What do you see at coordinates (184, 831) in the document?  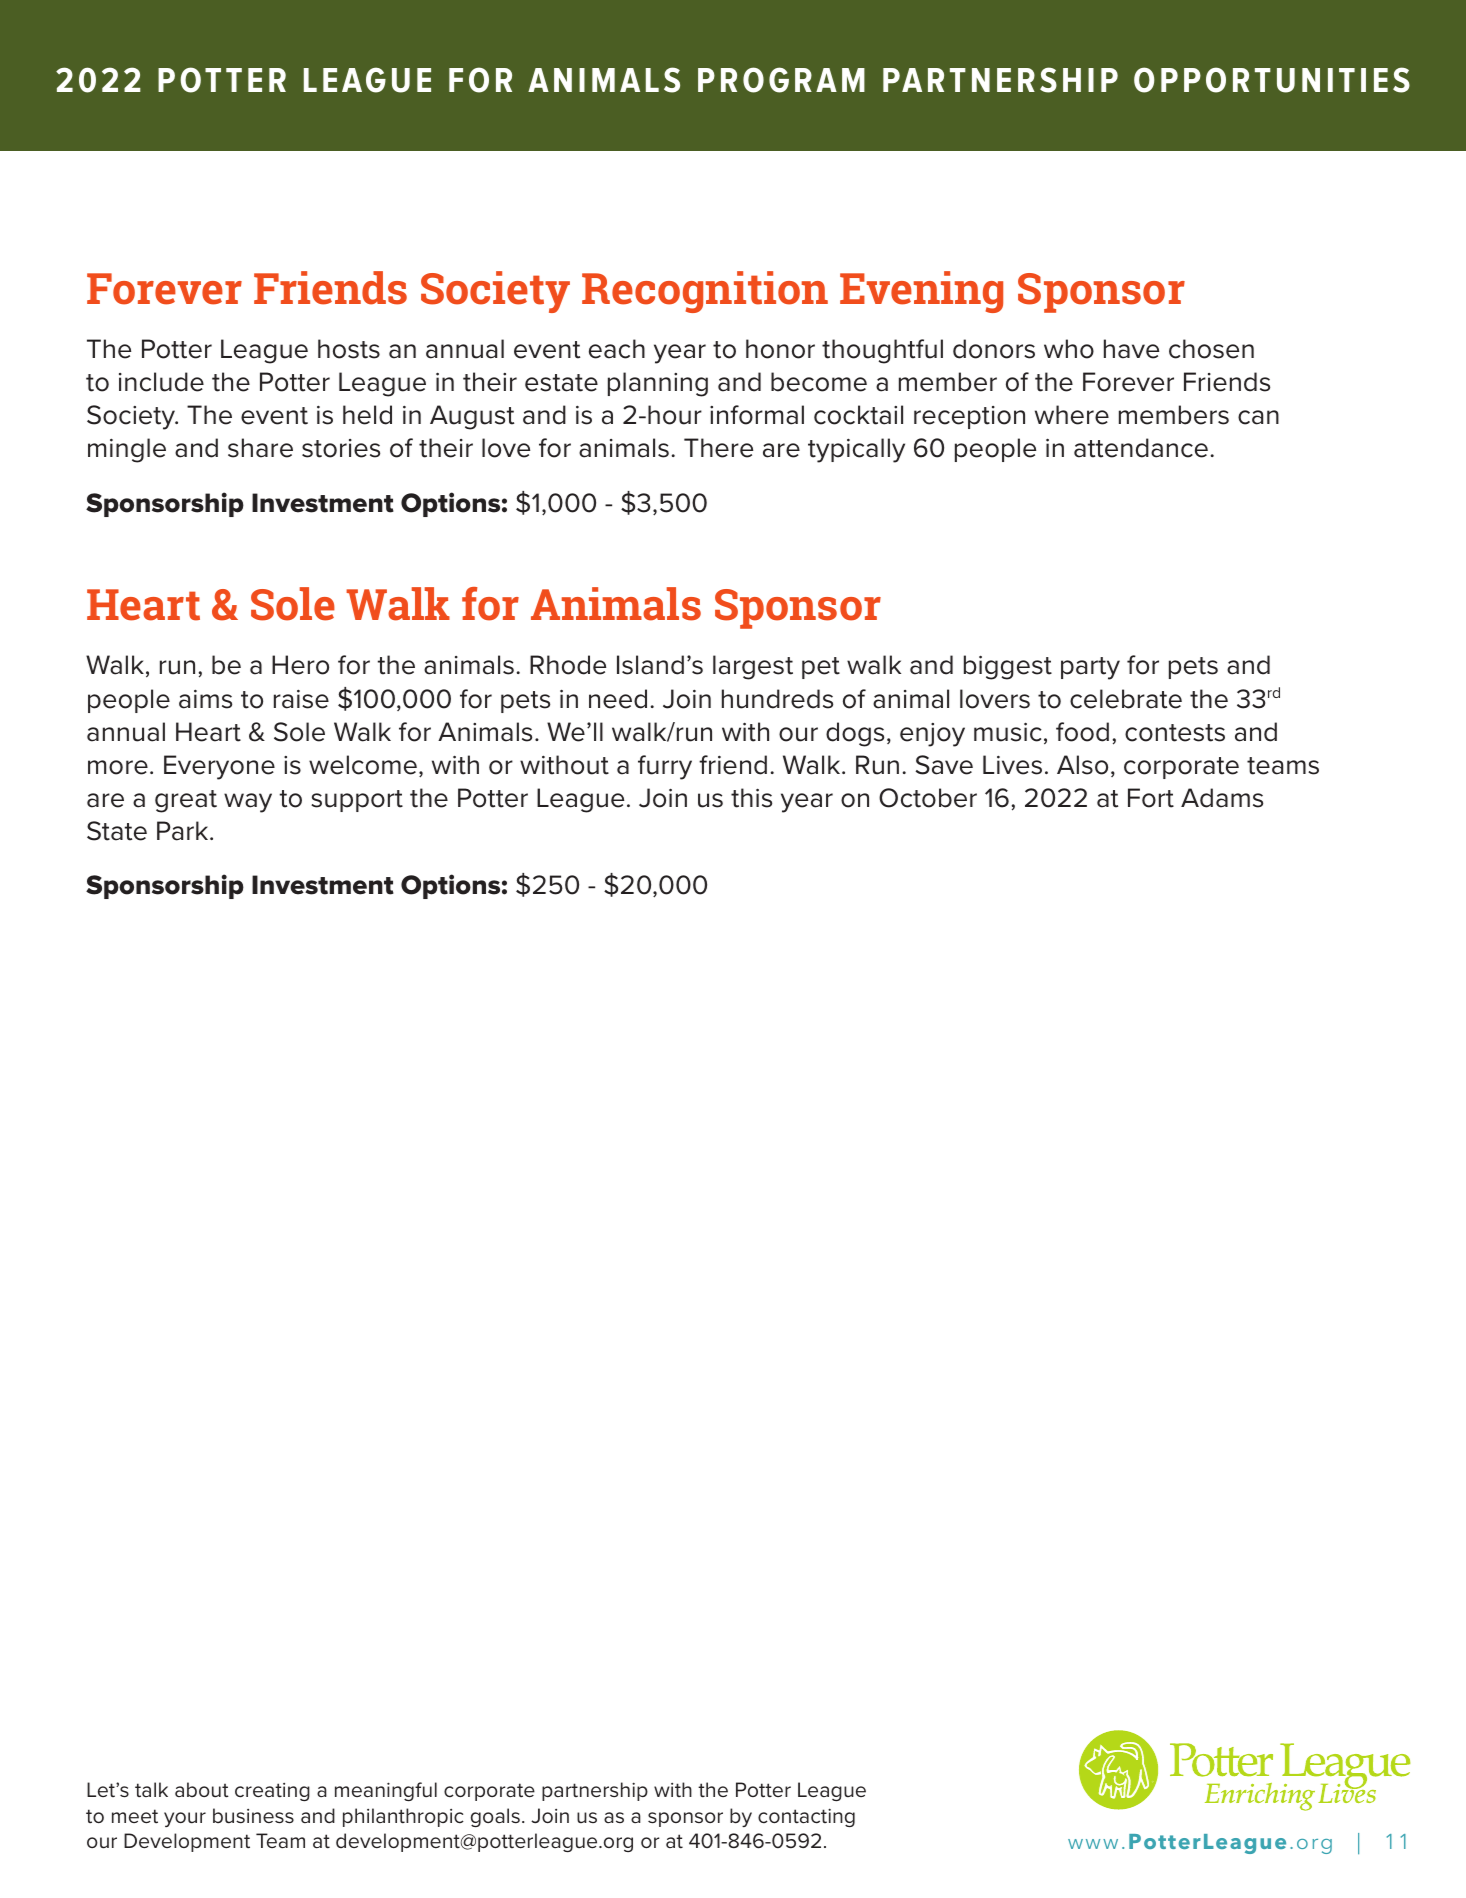 I see `Park` at bounding box center [184, 831].
